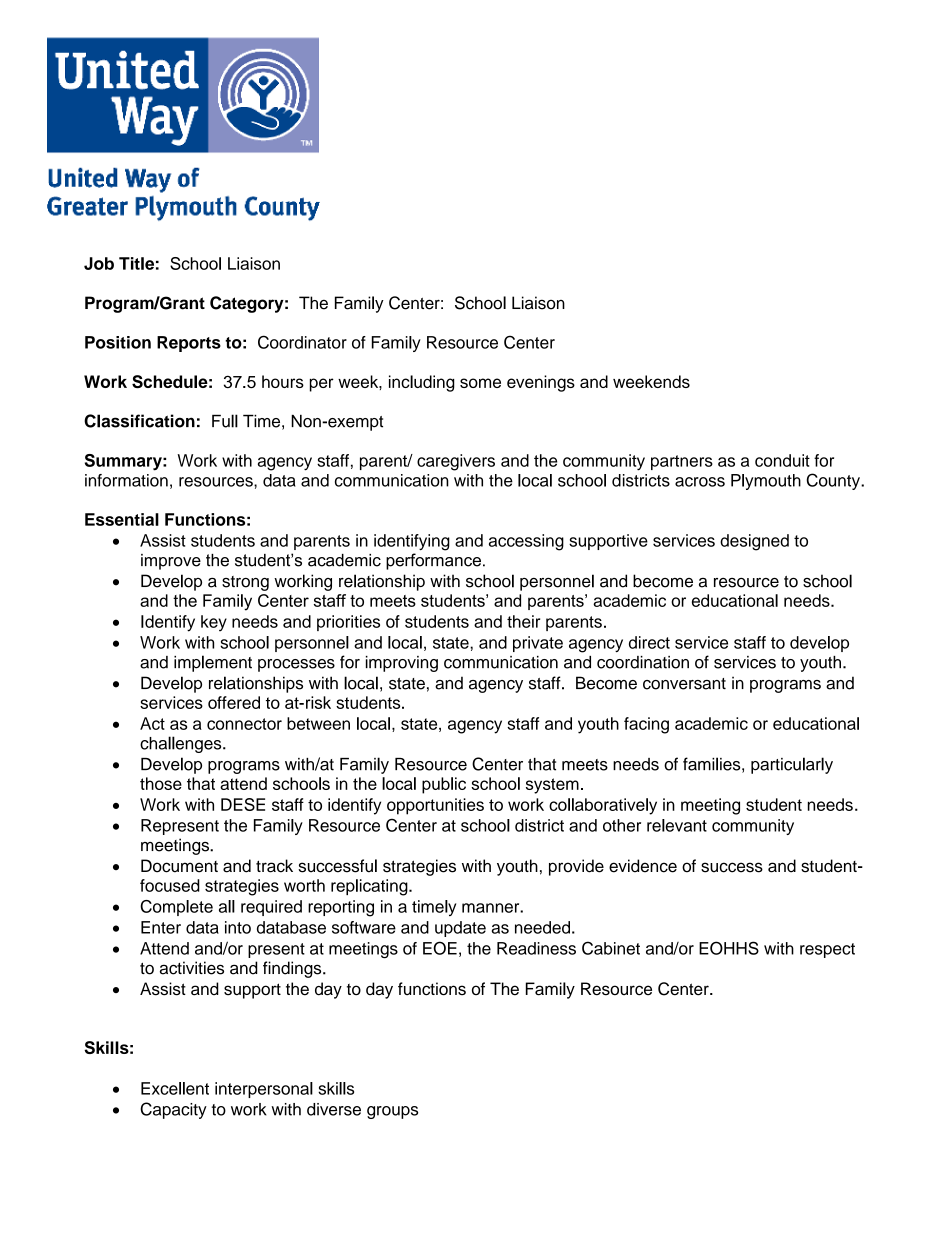 This screenshot has height=1233, width=952. I want to click on Plymouth, so click(766, 482).
